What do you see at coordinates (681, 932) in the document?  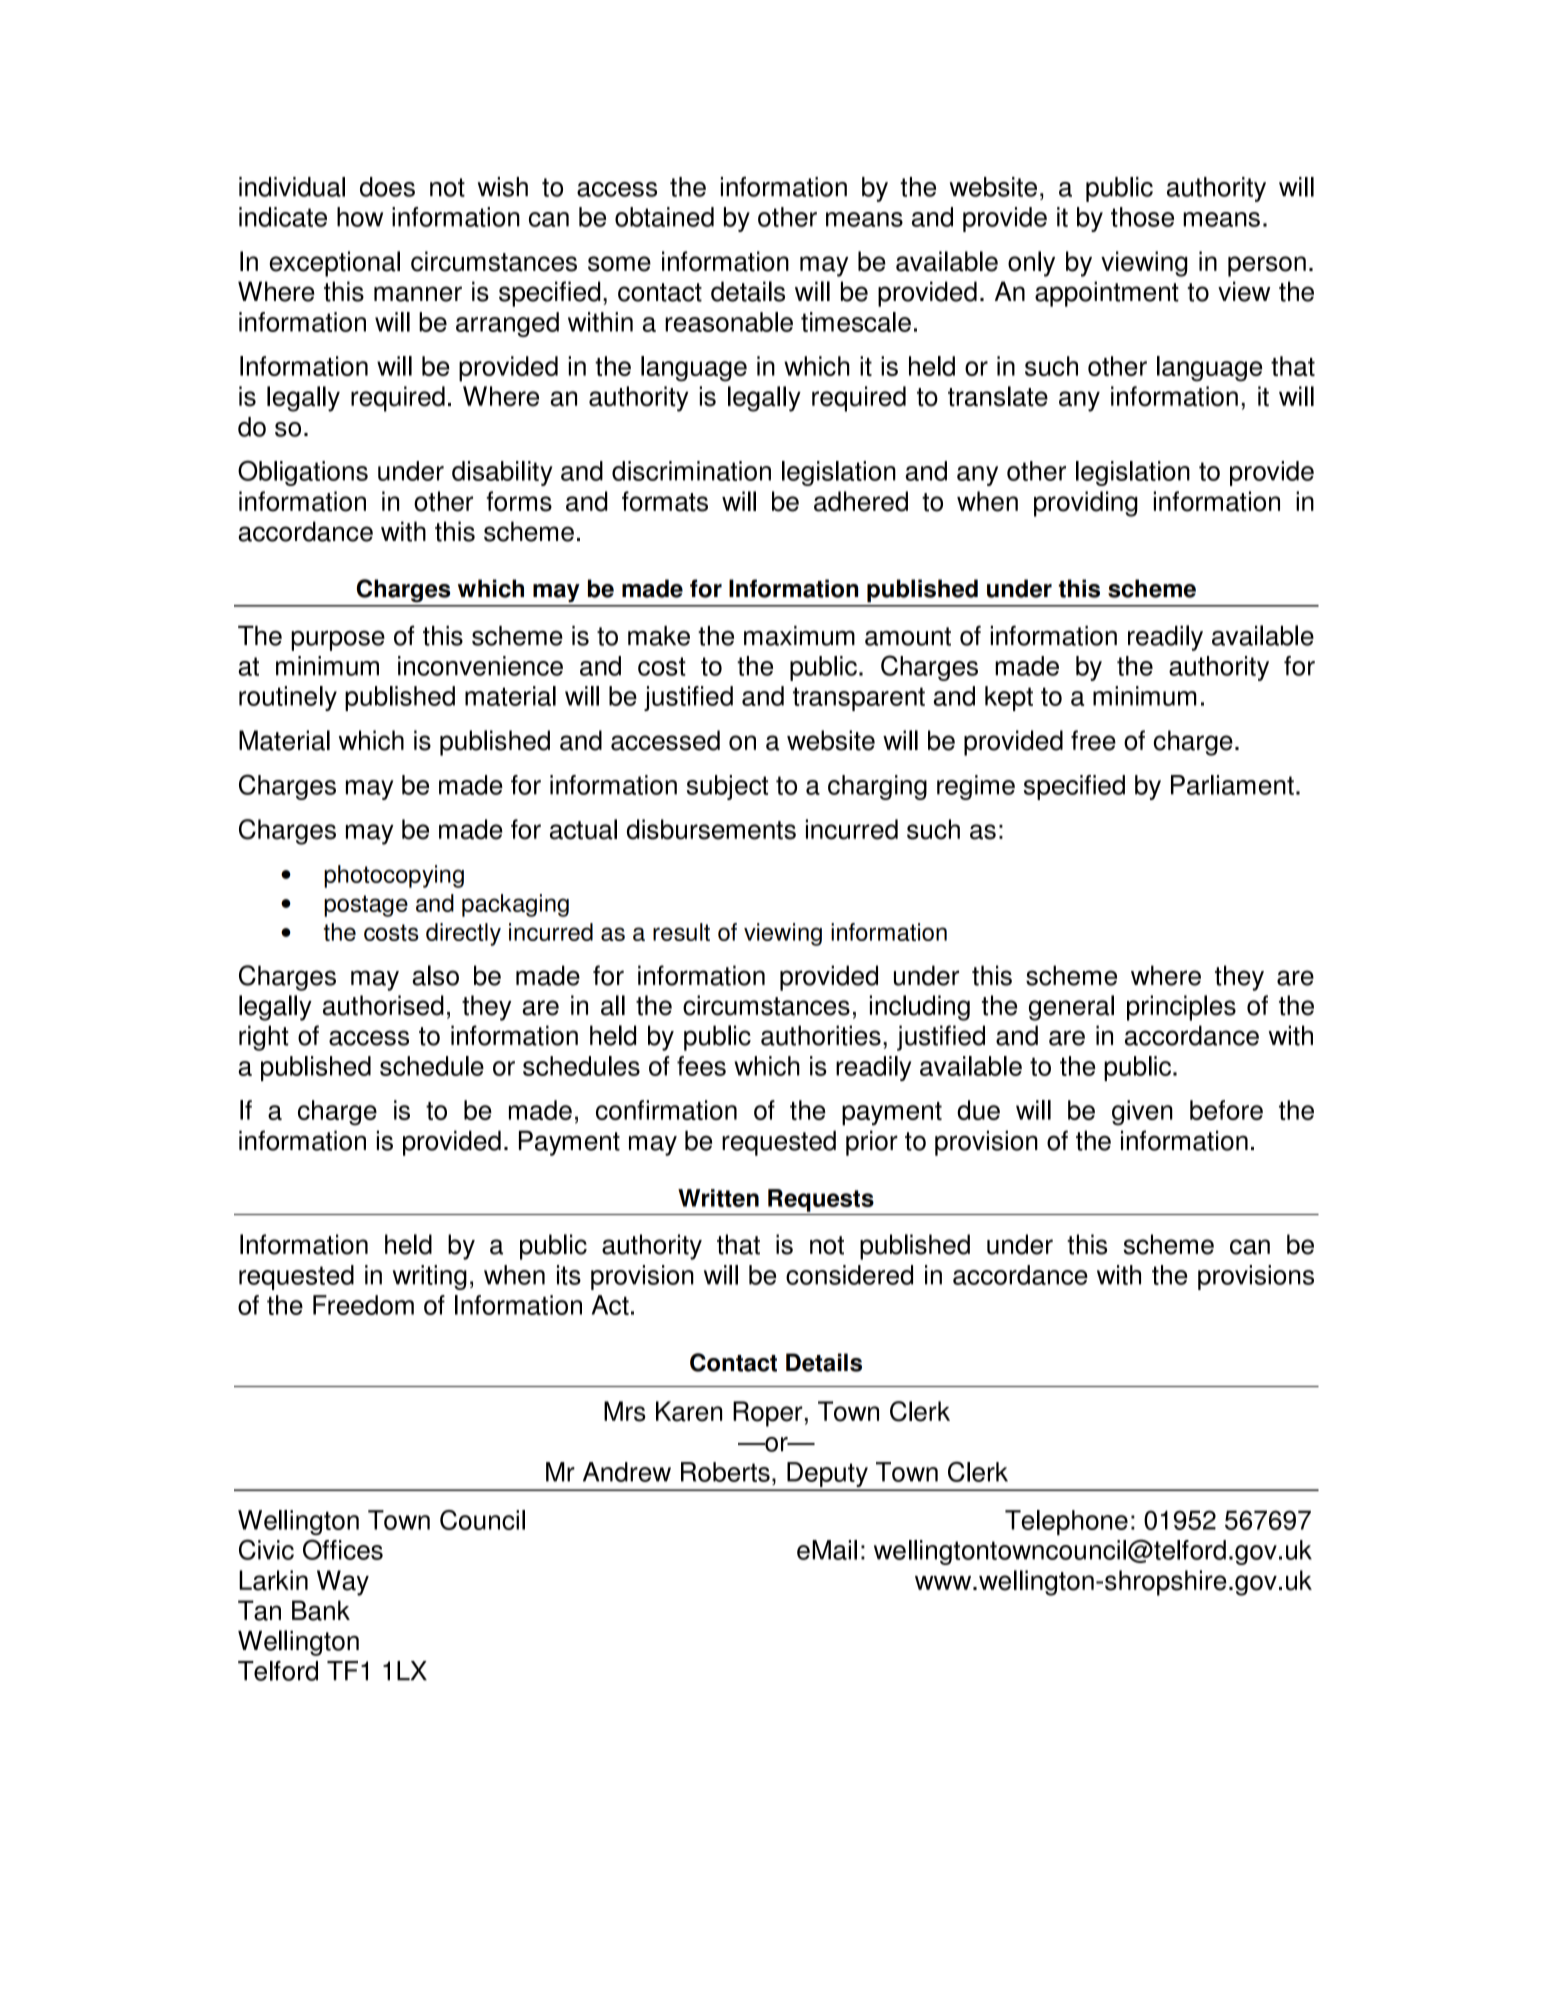 I see `result` at bounding box center [681, 932].
